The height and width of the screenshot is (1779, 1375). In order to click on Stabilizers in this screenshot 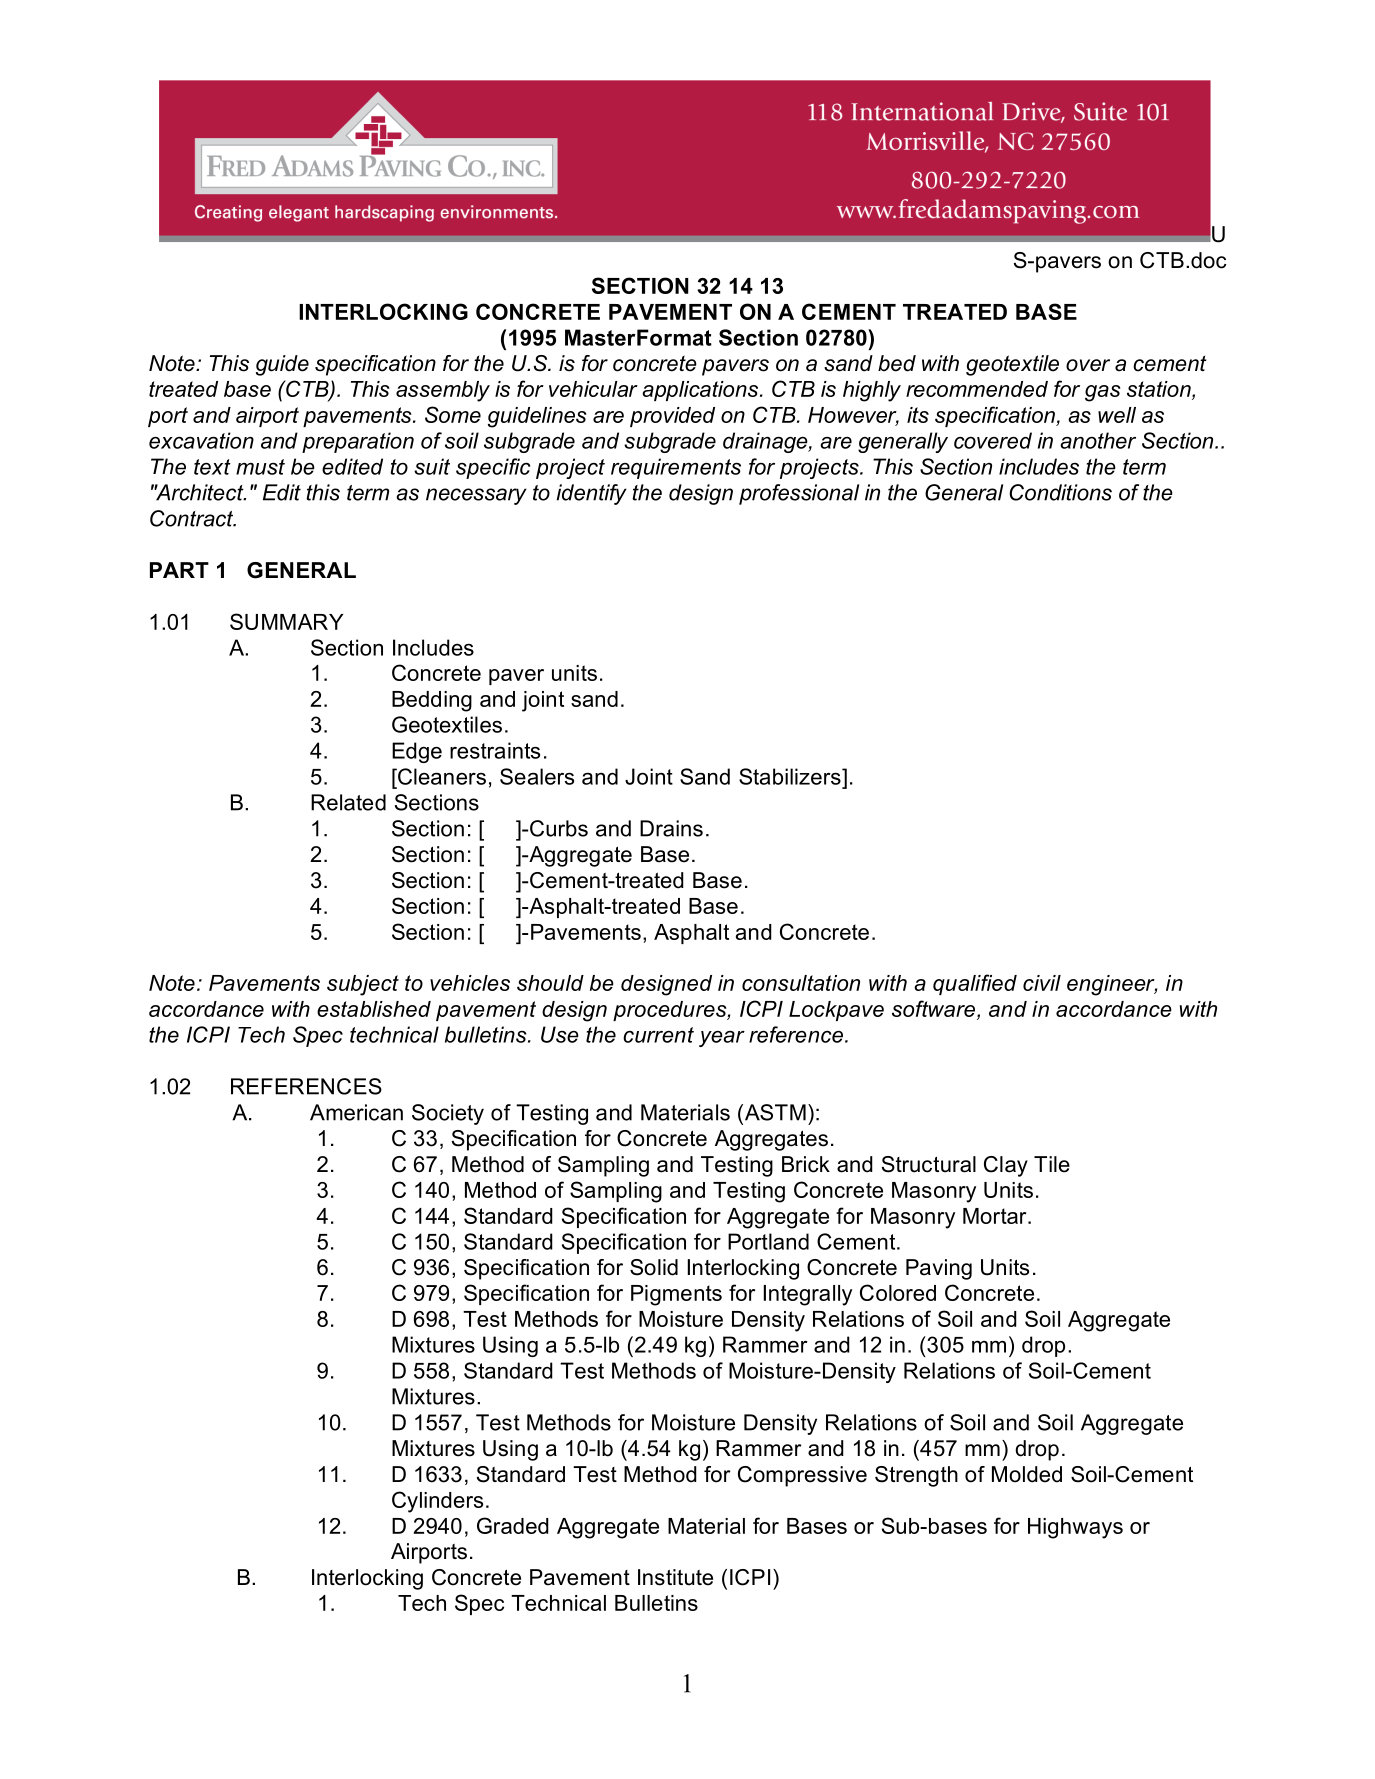, I will do `click(791, 776)`.
